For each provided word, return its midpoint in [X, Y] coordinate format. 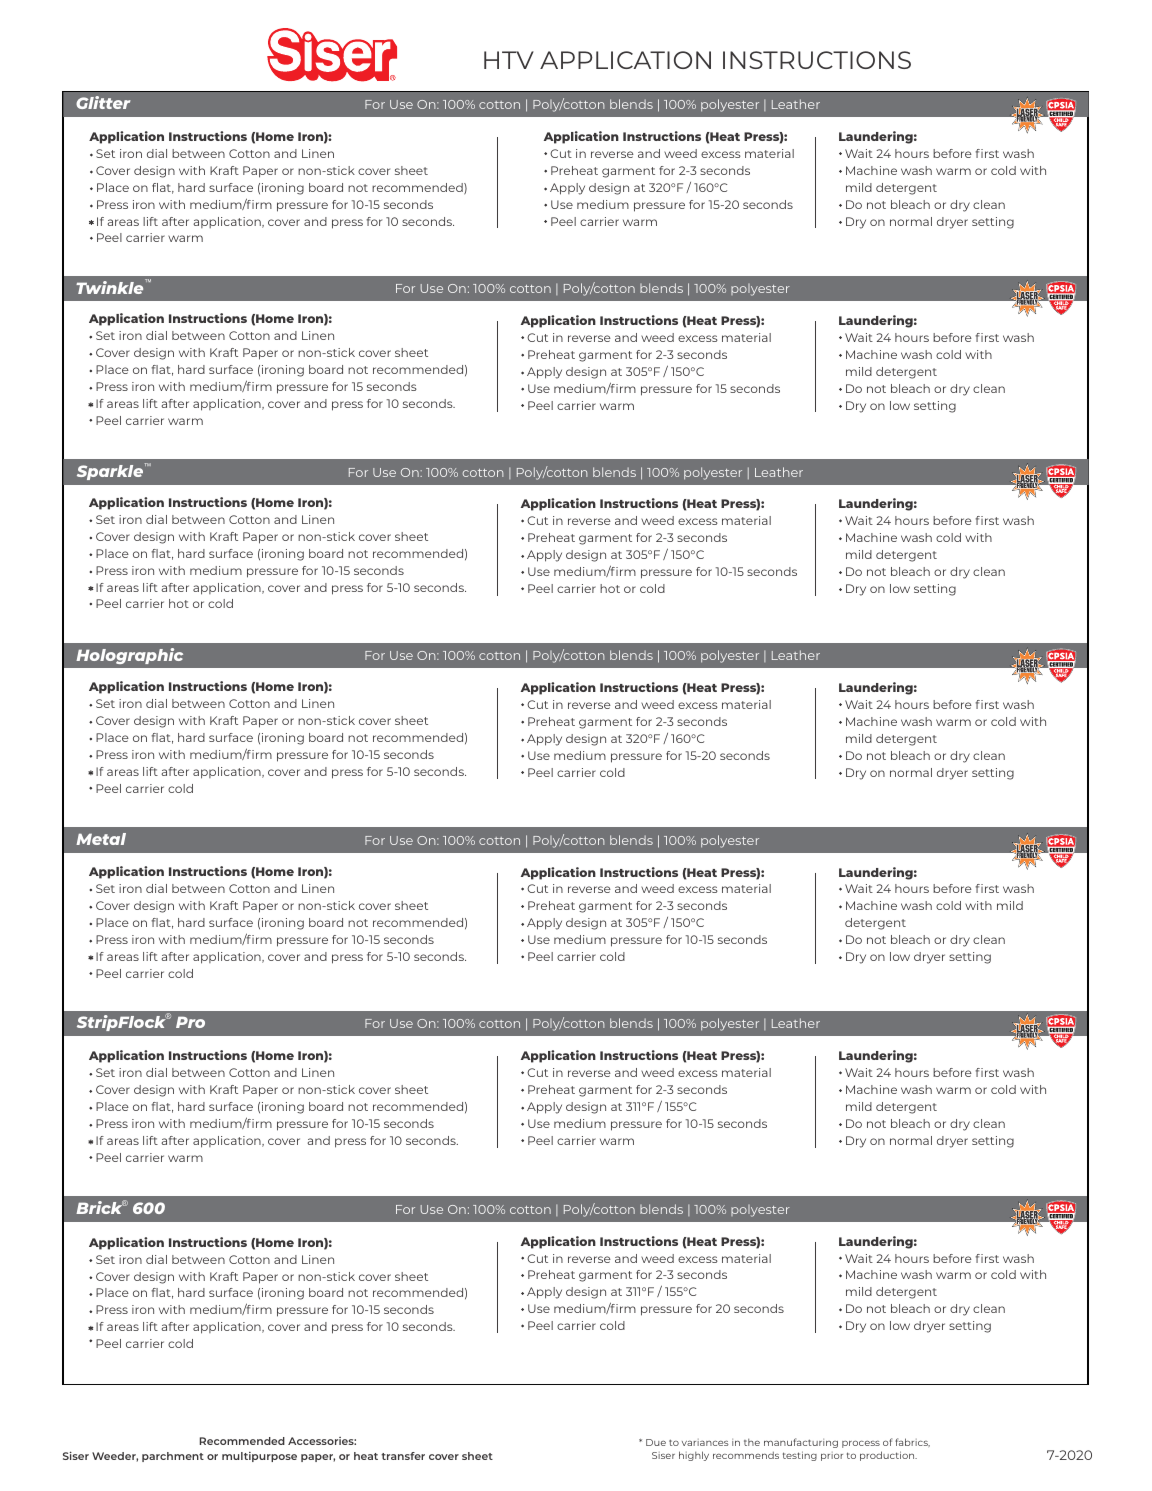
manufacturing [801, 1443]
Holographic [129, 656]
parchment [173, 1457]
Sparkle [111, 471]
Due [656, 1442]
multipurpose [259, 1457]
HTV [509, 60]
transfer [403, 1456]
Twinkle [111, 286]
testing [800, 1456]
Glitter [103, 102]
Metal [101, 839]
